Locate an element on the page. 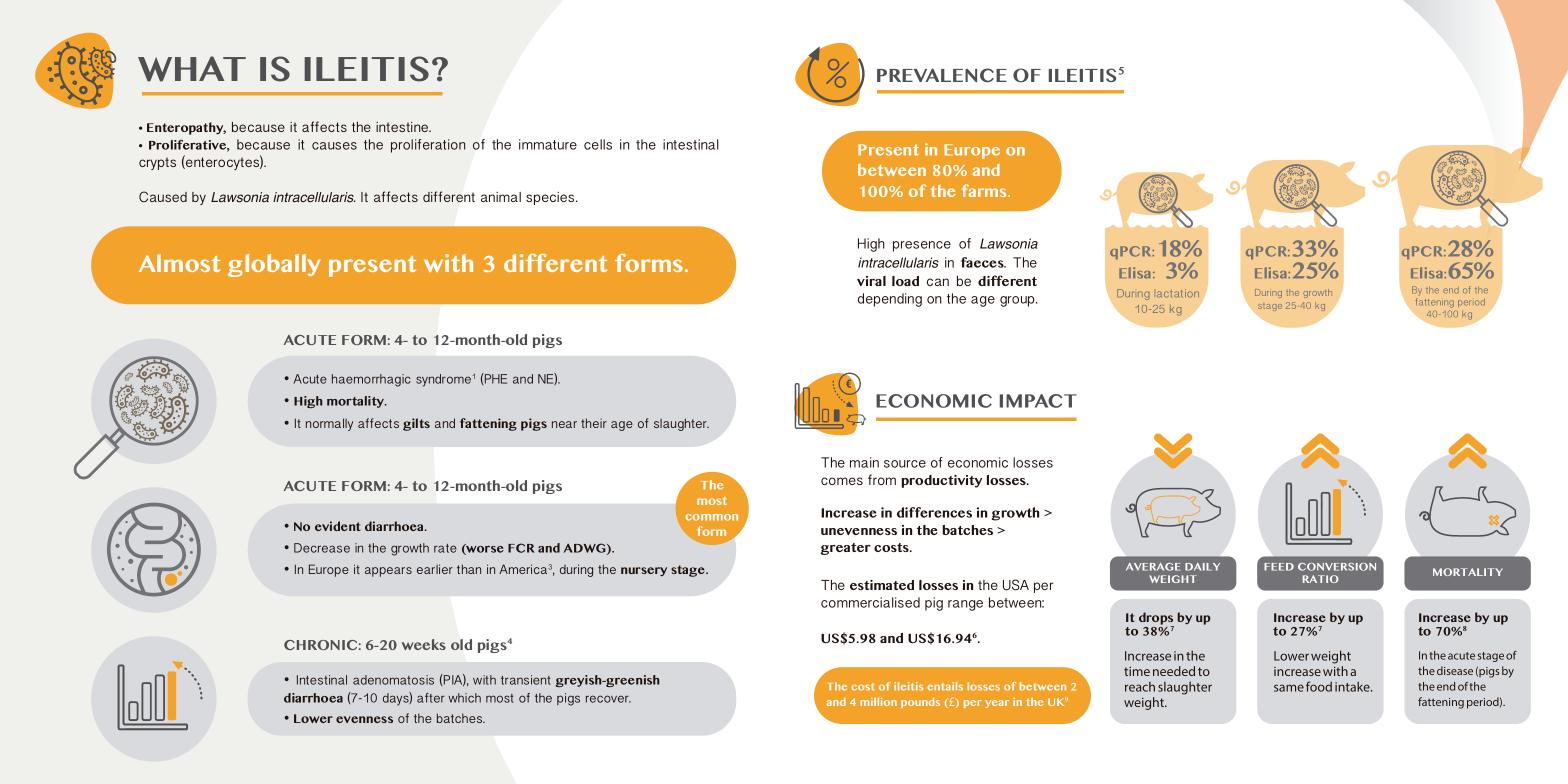 The image size is (1568, 784). FEED is located at coordinates (1279, 567).
